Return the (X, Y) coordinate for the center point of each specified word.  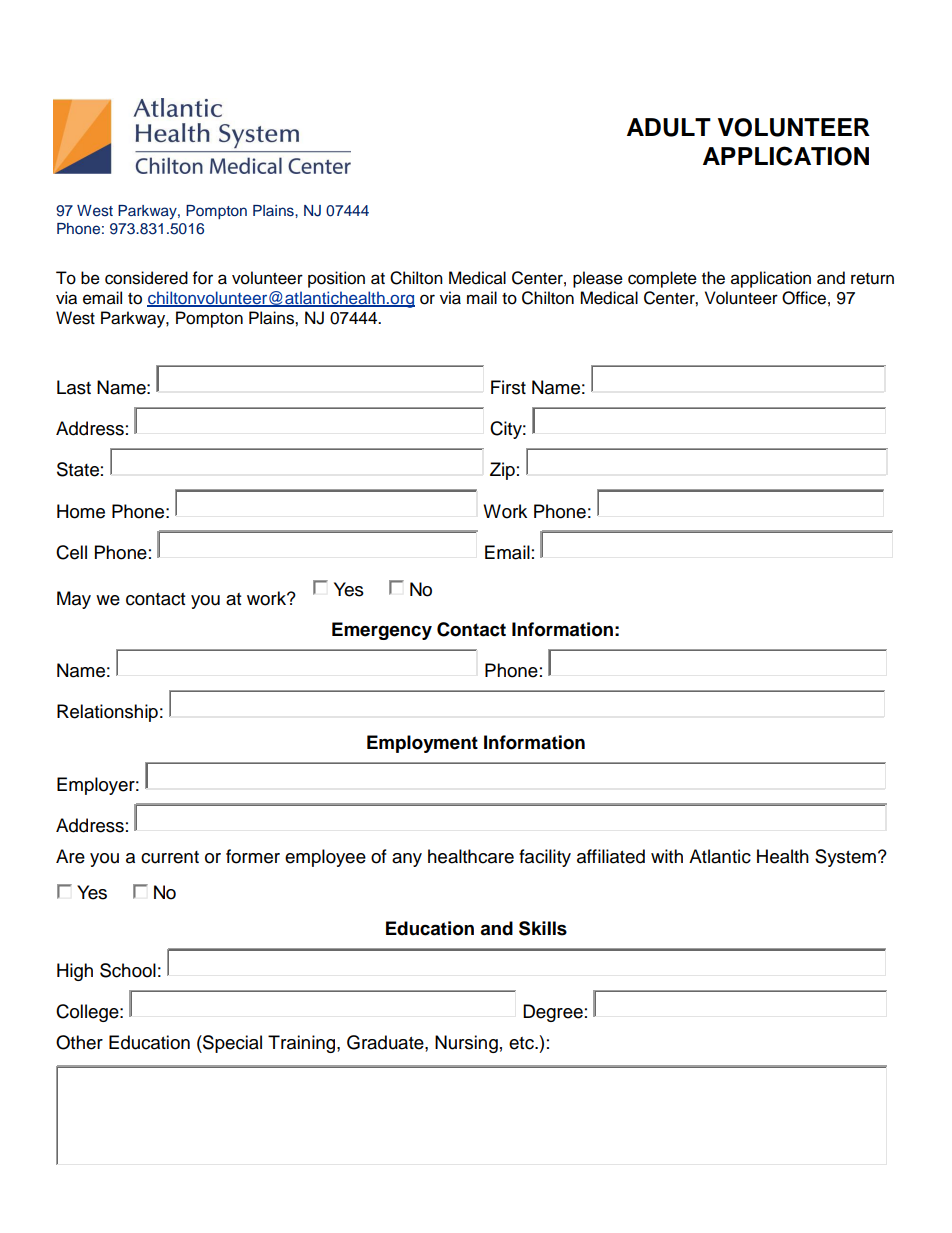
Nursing (466, 1044)
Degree (553, 1013)
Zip (502, 471)
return (872, 279)
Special (231, 1044)
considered (146, 278)
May (74, 600)
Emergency (382, 631)
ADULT (669, 127)
